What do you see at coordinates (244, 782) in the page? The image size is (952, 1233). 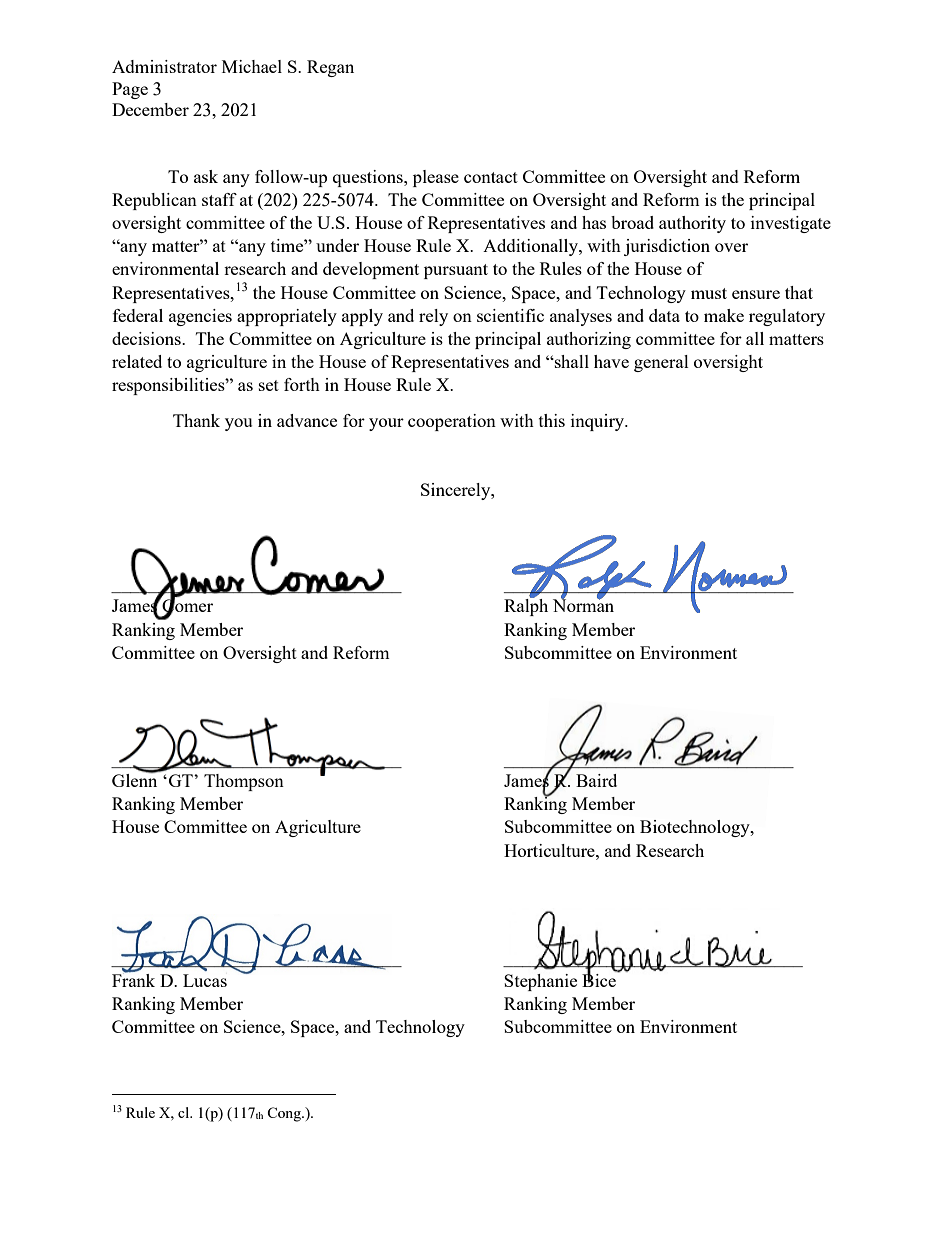 I see `Thompson` at bounding box center [244, 782].
